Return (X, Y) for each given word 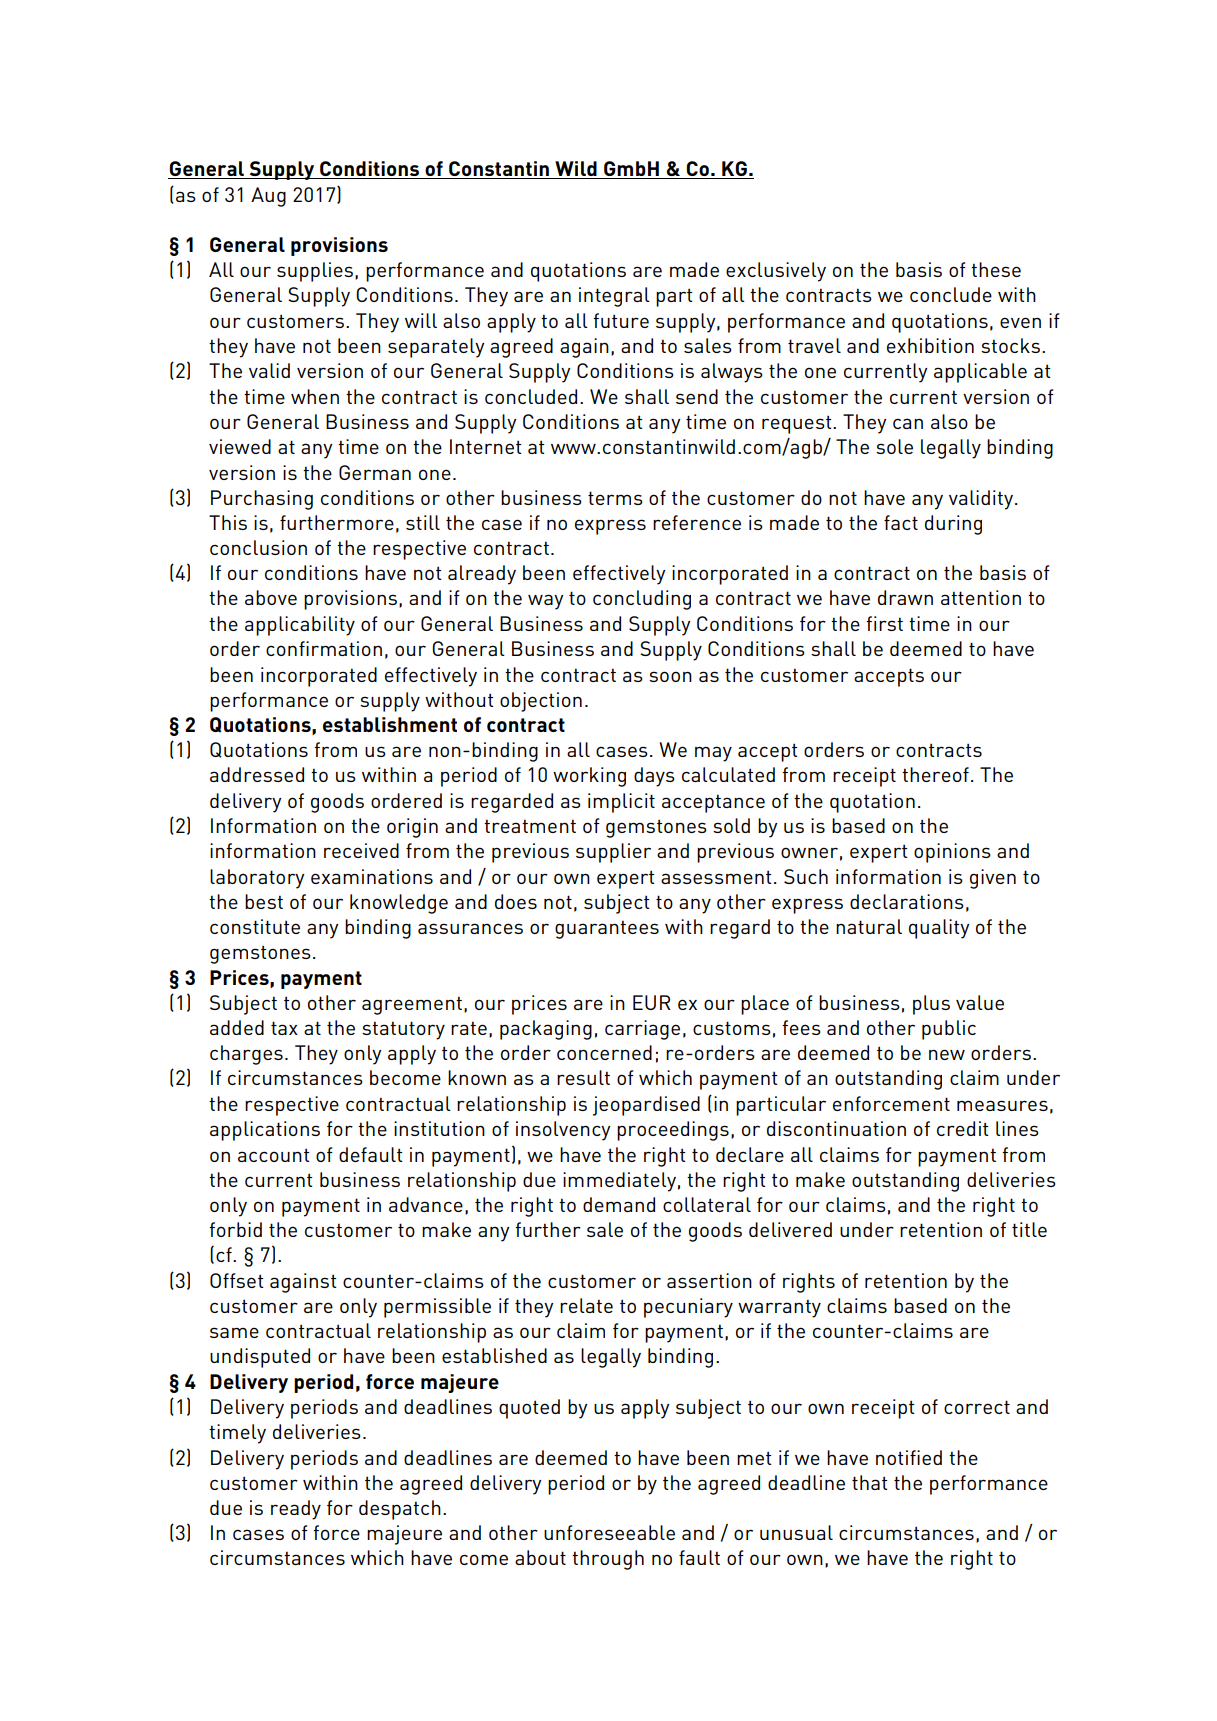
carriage (642, 1030)
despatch (400, 1510)
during (953, 525)
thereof (935, 774)
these (996, 269)
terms (615, 498)
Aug (268, 197)
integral (614, 297)
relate (586, 1305)
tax (284, 1028)
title (1029, 1229)
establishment (390, 724)
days (654, 777)
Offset (236, 1280)
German (375, 472)
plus (931, 1005)
